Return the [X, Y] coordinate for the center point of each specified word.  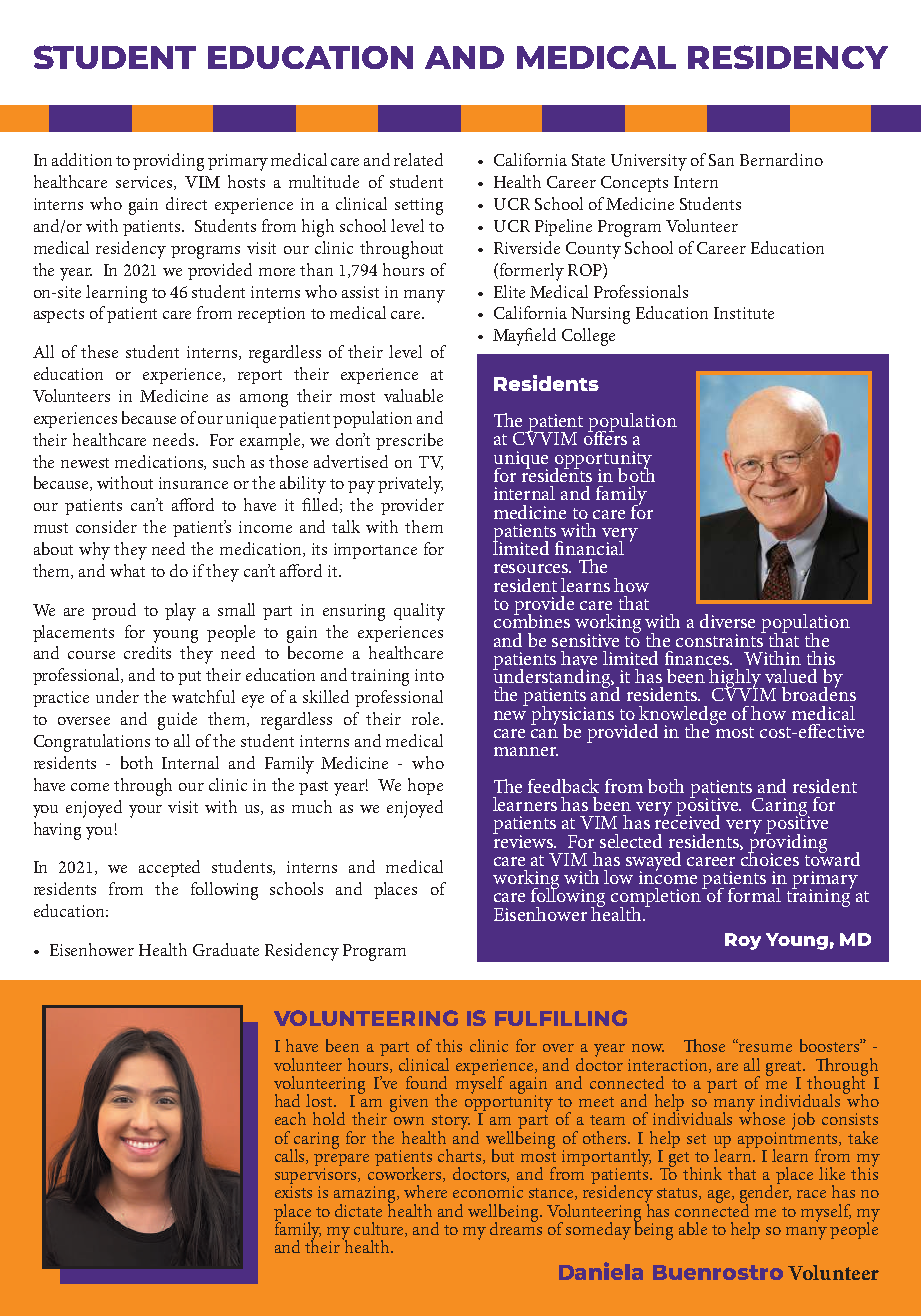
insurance [193, 483]
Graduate [226, 949]
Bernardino [781, 159]
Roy [743, 941]
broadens [819, 693]
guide [177, 721]
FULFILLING [561, 1018]
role [427, 718]
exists [293, 1192]
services [145, 183]
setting [419, 206]
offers [605, 437]
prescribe [409, 441]
